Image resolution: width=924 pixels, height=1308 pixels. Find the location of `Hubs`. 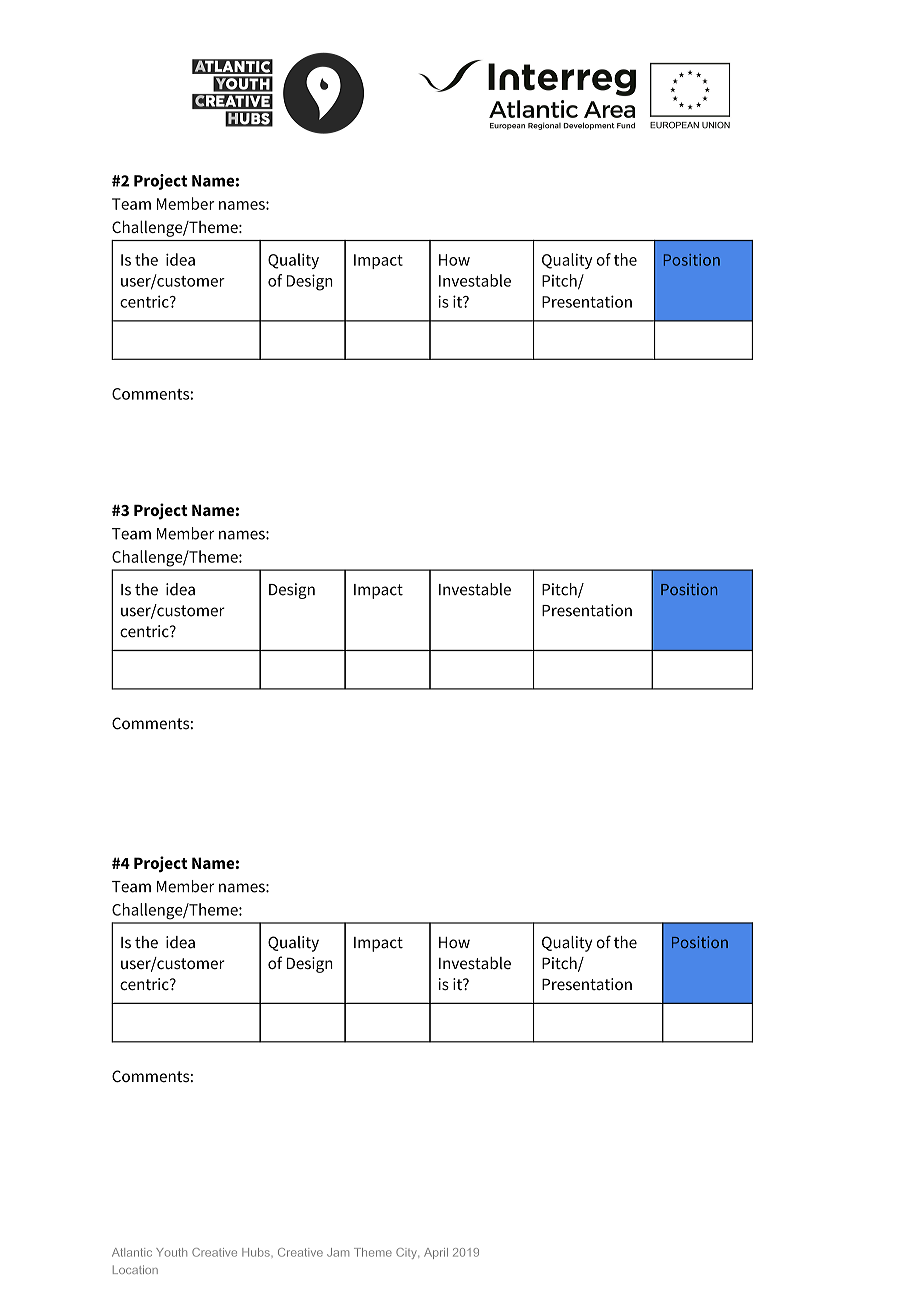

Hubs is located at coordinates (256, 1252).
